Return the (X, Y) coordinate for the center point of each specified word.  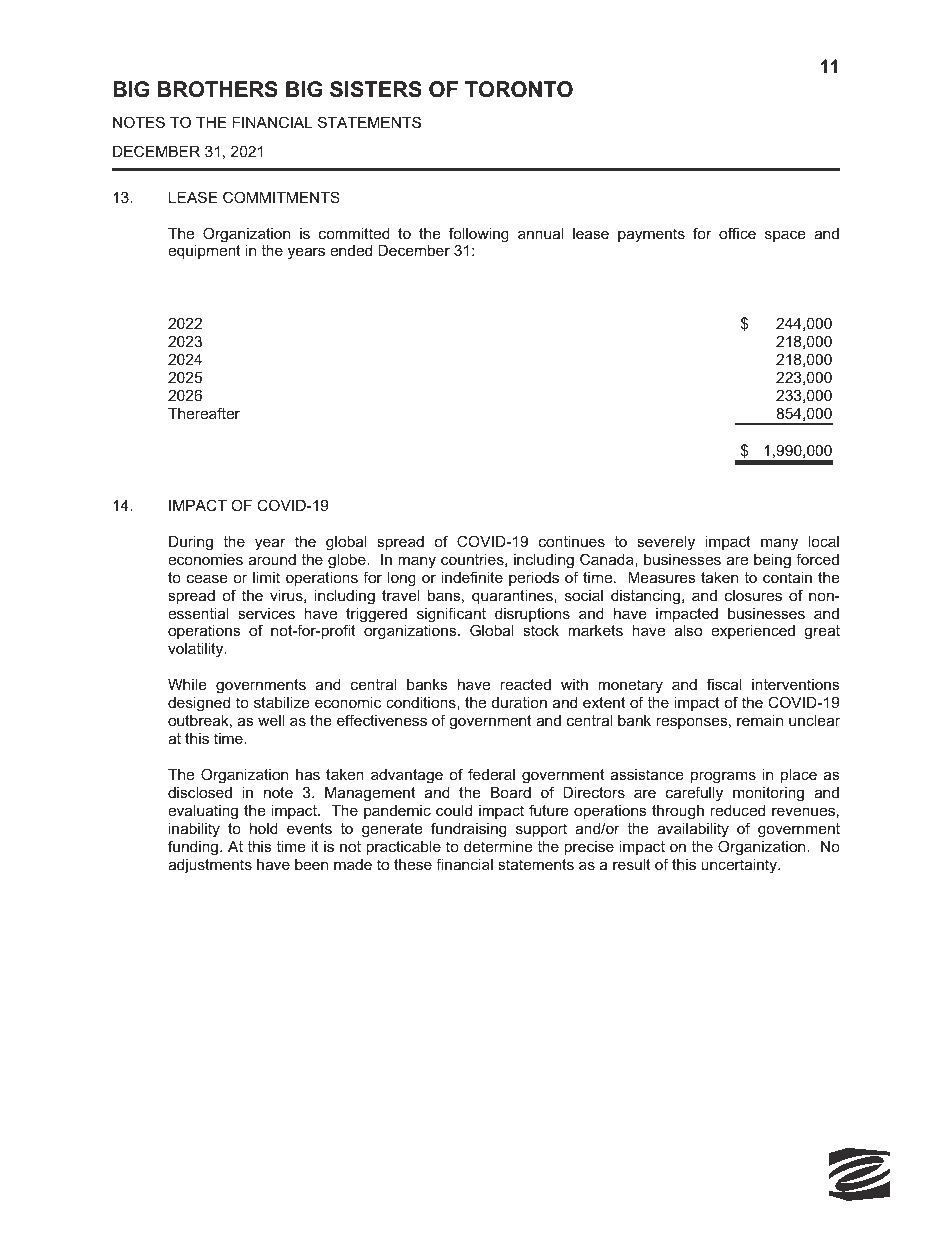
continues (572, 541)
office (737, 233)
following (479, 235)
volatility (197, 650)
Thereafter (204, 413)
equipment (204, 252)
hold (264, 828)
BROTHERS (218, 89)
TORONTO (519, 89)
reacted (525, 684)
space (785, 236)
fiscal (724, 684)
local (823, 541)
